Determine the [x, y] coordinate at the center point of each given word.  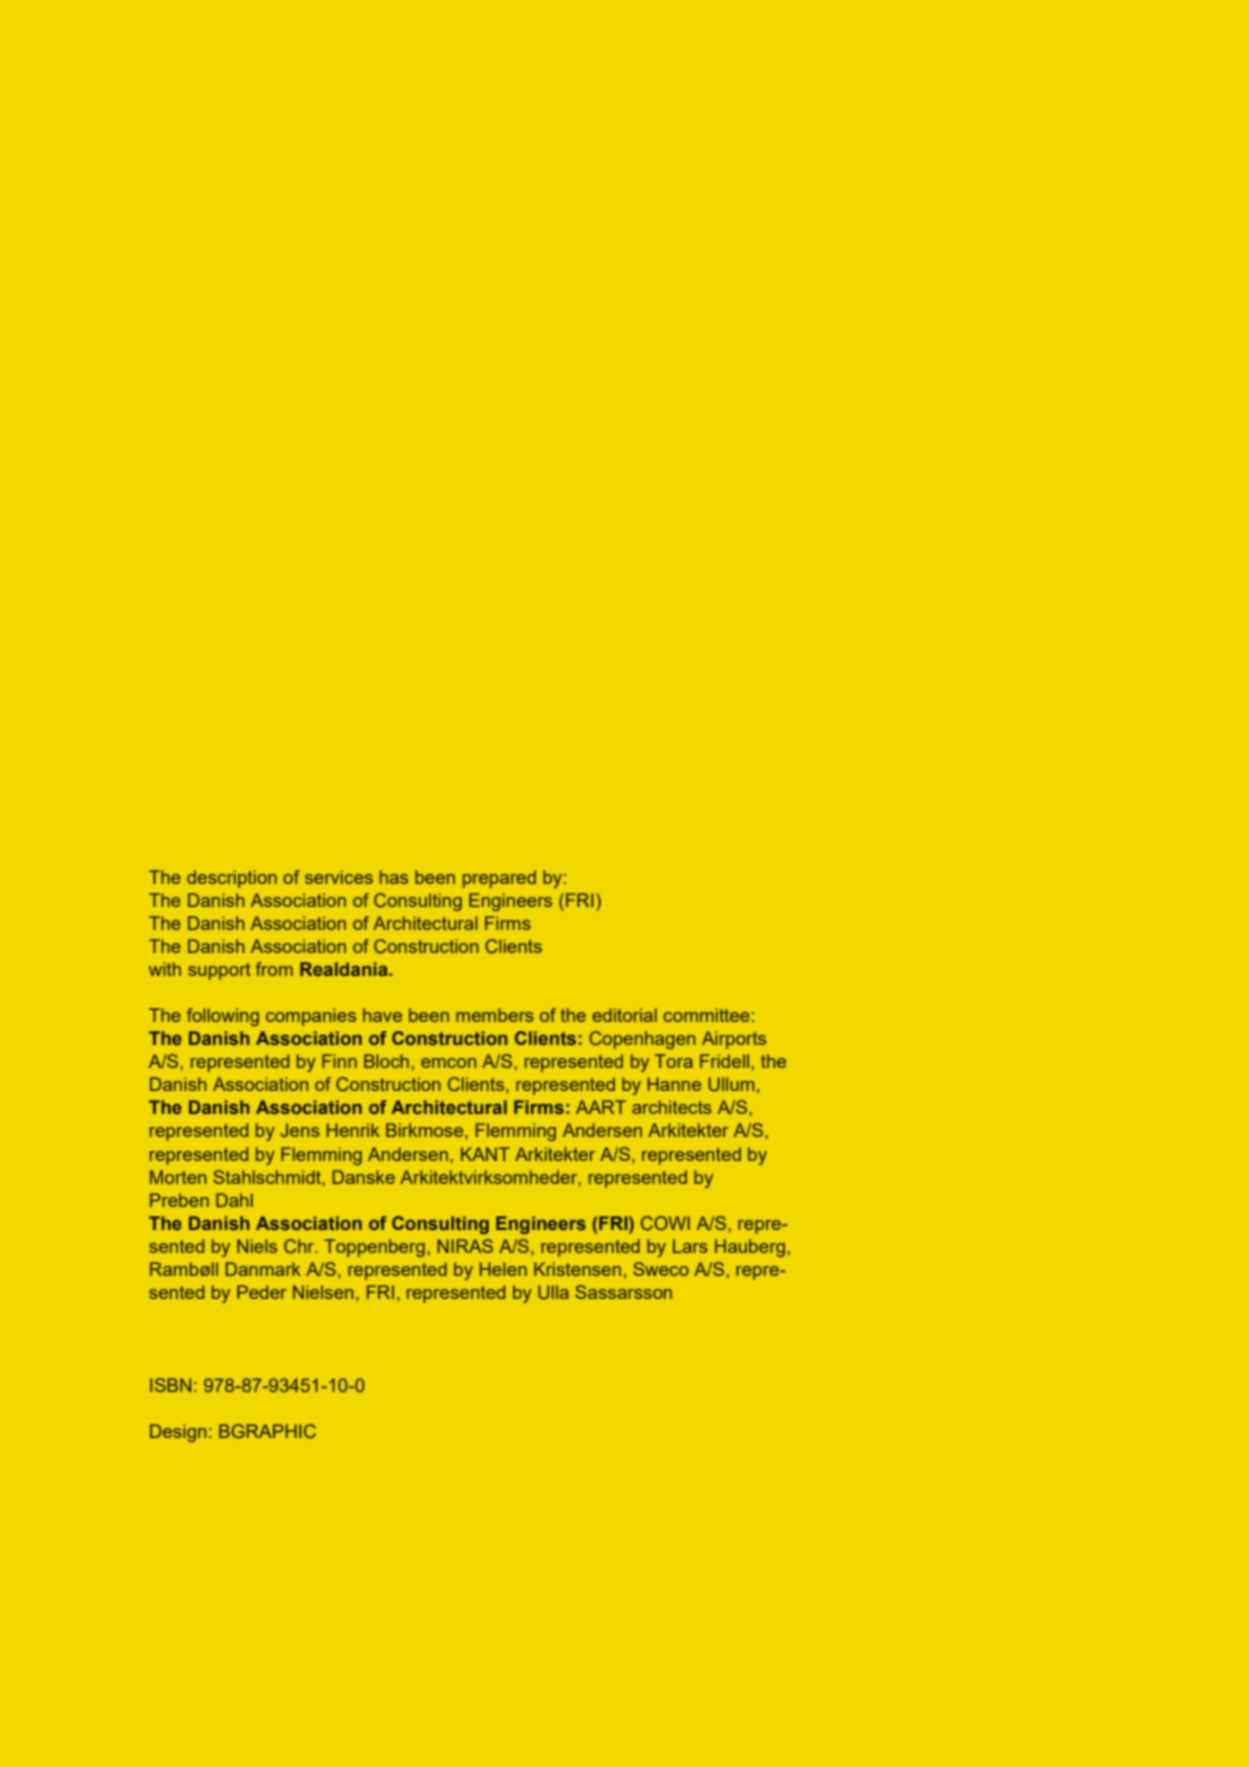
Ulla [553, 1292]
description [232, 879]
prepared [499, 879]
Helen [503, 1269]
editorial [624, 1015]
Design [178, 1433]
